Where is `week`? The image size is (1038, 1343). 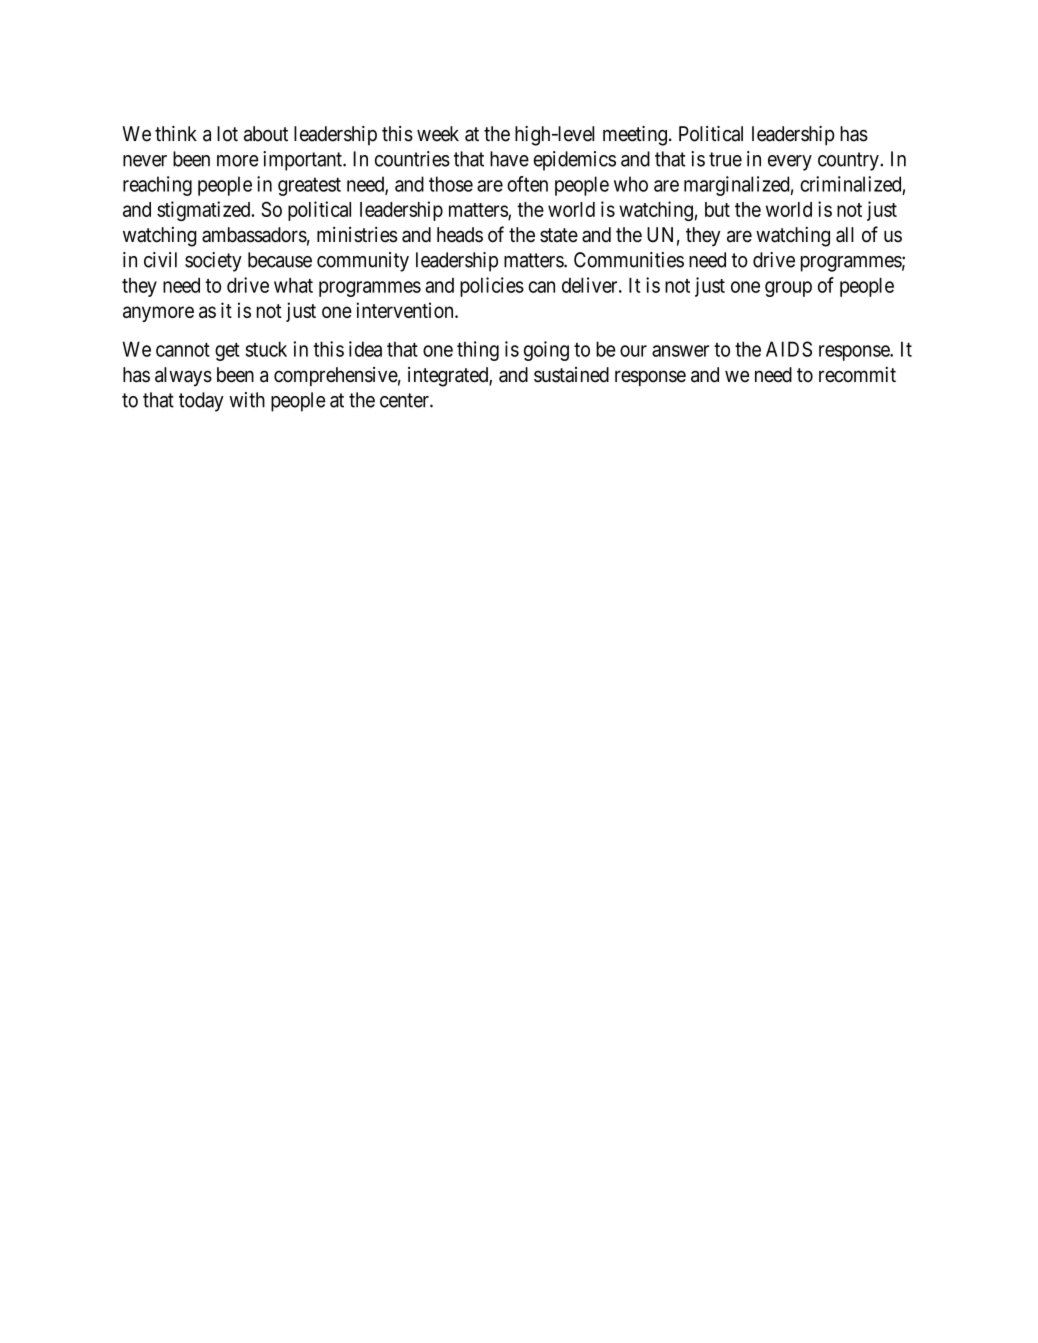
week is located at coordinates (438, 134).
